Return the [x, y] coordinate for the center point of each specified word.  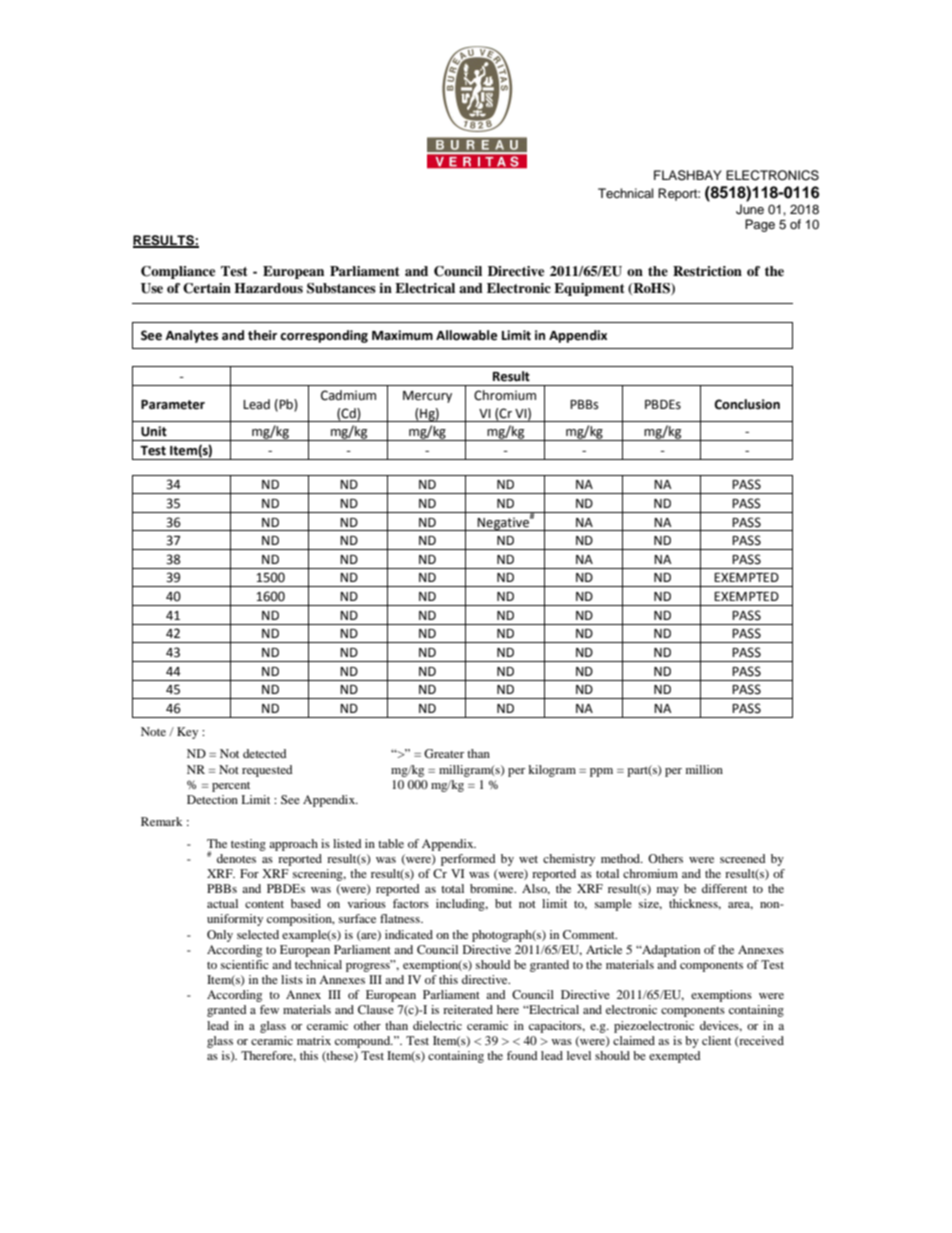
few [269, 1009]
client [716, 1040]
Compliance [178, 272]
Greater [444, 753]
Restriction [707, 271]
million [704, 769]
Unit [154, 431]
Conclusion [747, 404]
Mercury [427, 397]
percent [231, 786]
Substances [341, 288]
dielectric [437, 1025]
